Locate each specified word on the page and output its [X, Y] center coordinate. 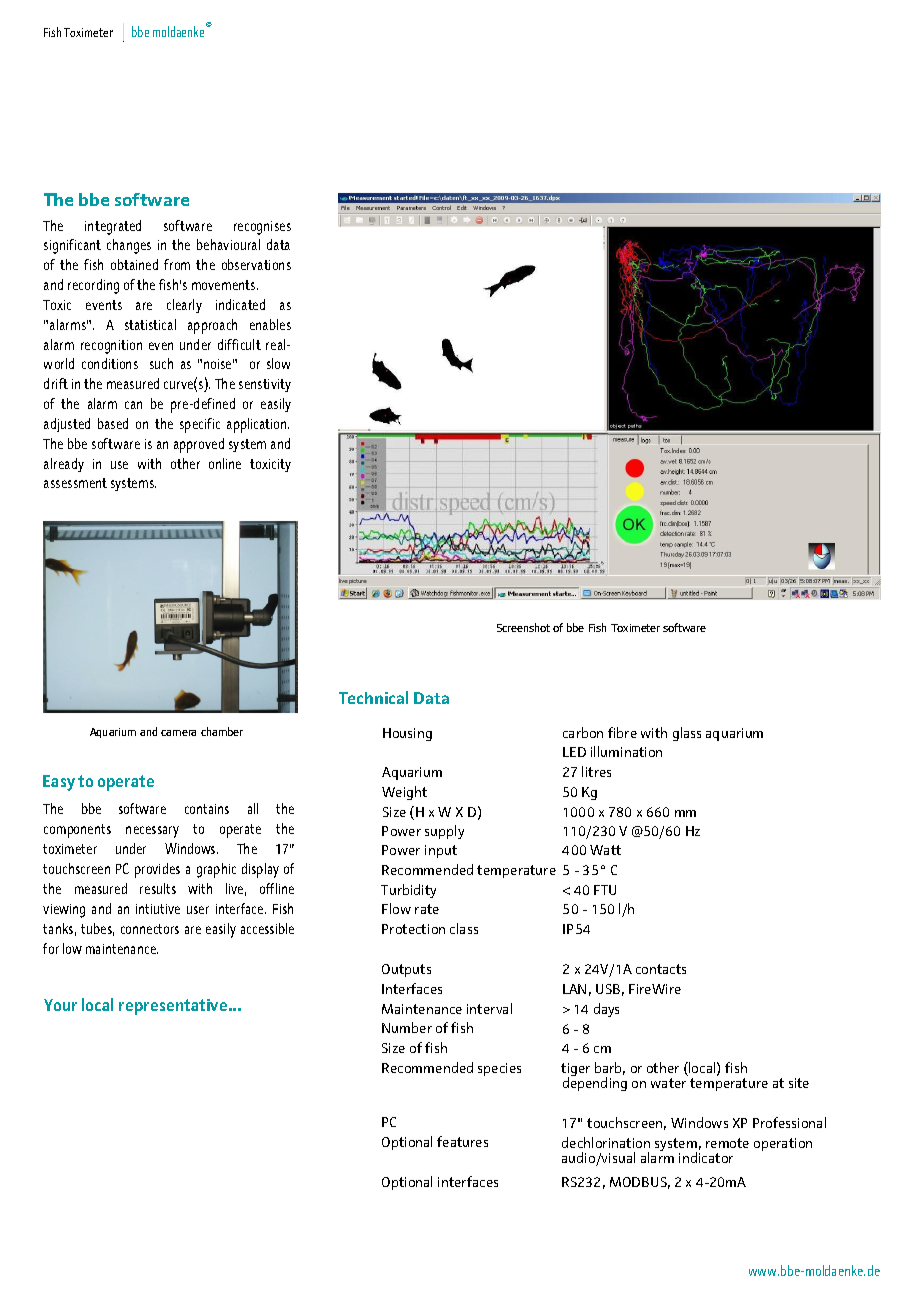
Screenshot [523, 627]
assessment [75, 483]
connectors [150, 929]
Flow [396, 908]
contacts [661, 969]
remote [727, 1143]
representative [174, 1007]
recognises [262, 228]
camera [178, 733]
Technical [373, 697]
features [462, 1141]
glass [687, 734]
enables [270, 324]
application [258, 425]
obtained [134, 264]
